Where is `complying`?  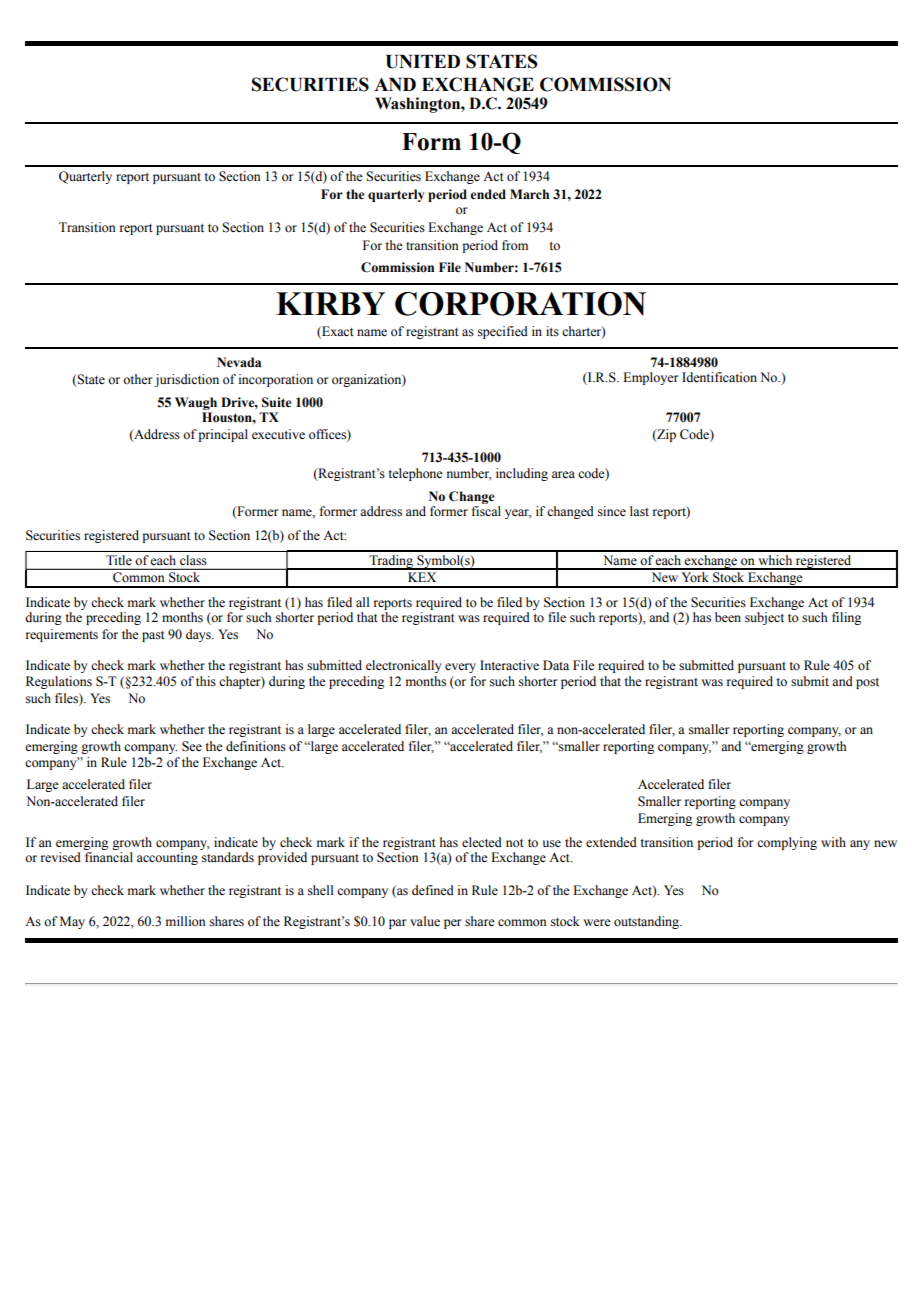
complying is located at coordinates (787, 843).
